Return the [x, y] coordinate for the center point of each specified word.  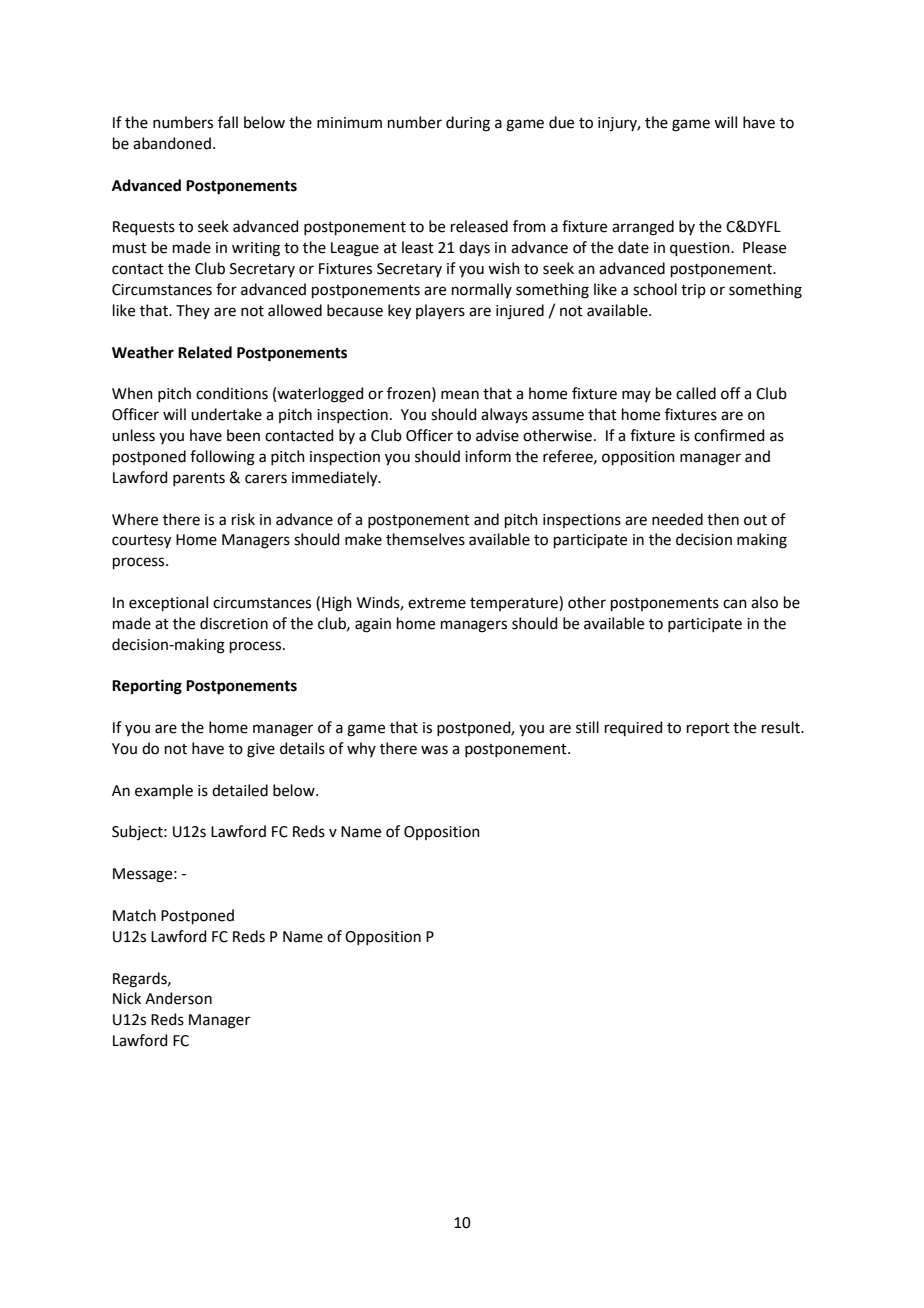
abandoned [172, 143]
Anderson [178, 998]
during [468, 124]
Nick [127, 998]
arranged [643, 228]
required [634, 728]
